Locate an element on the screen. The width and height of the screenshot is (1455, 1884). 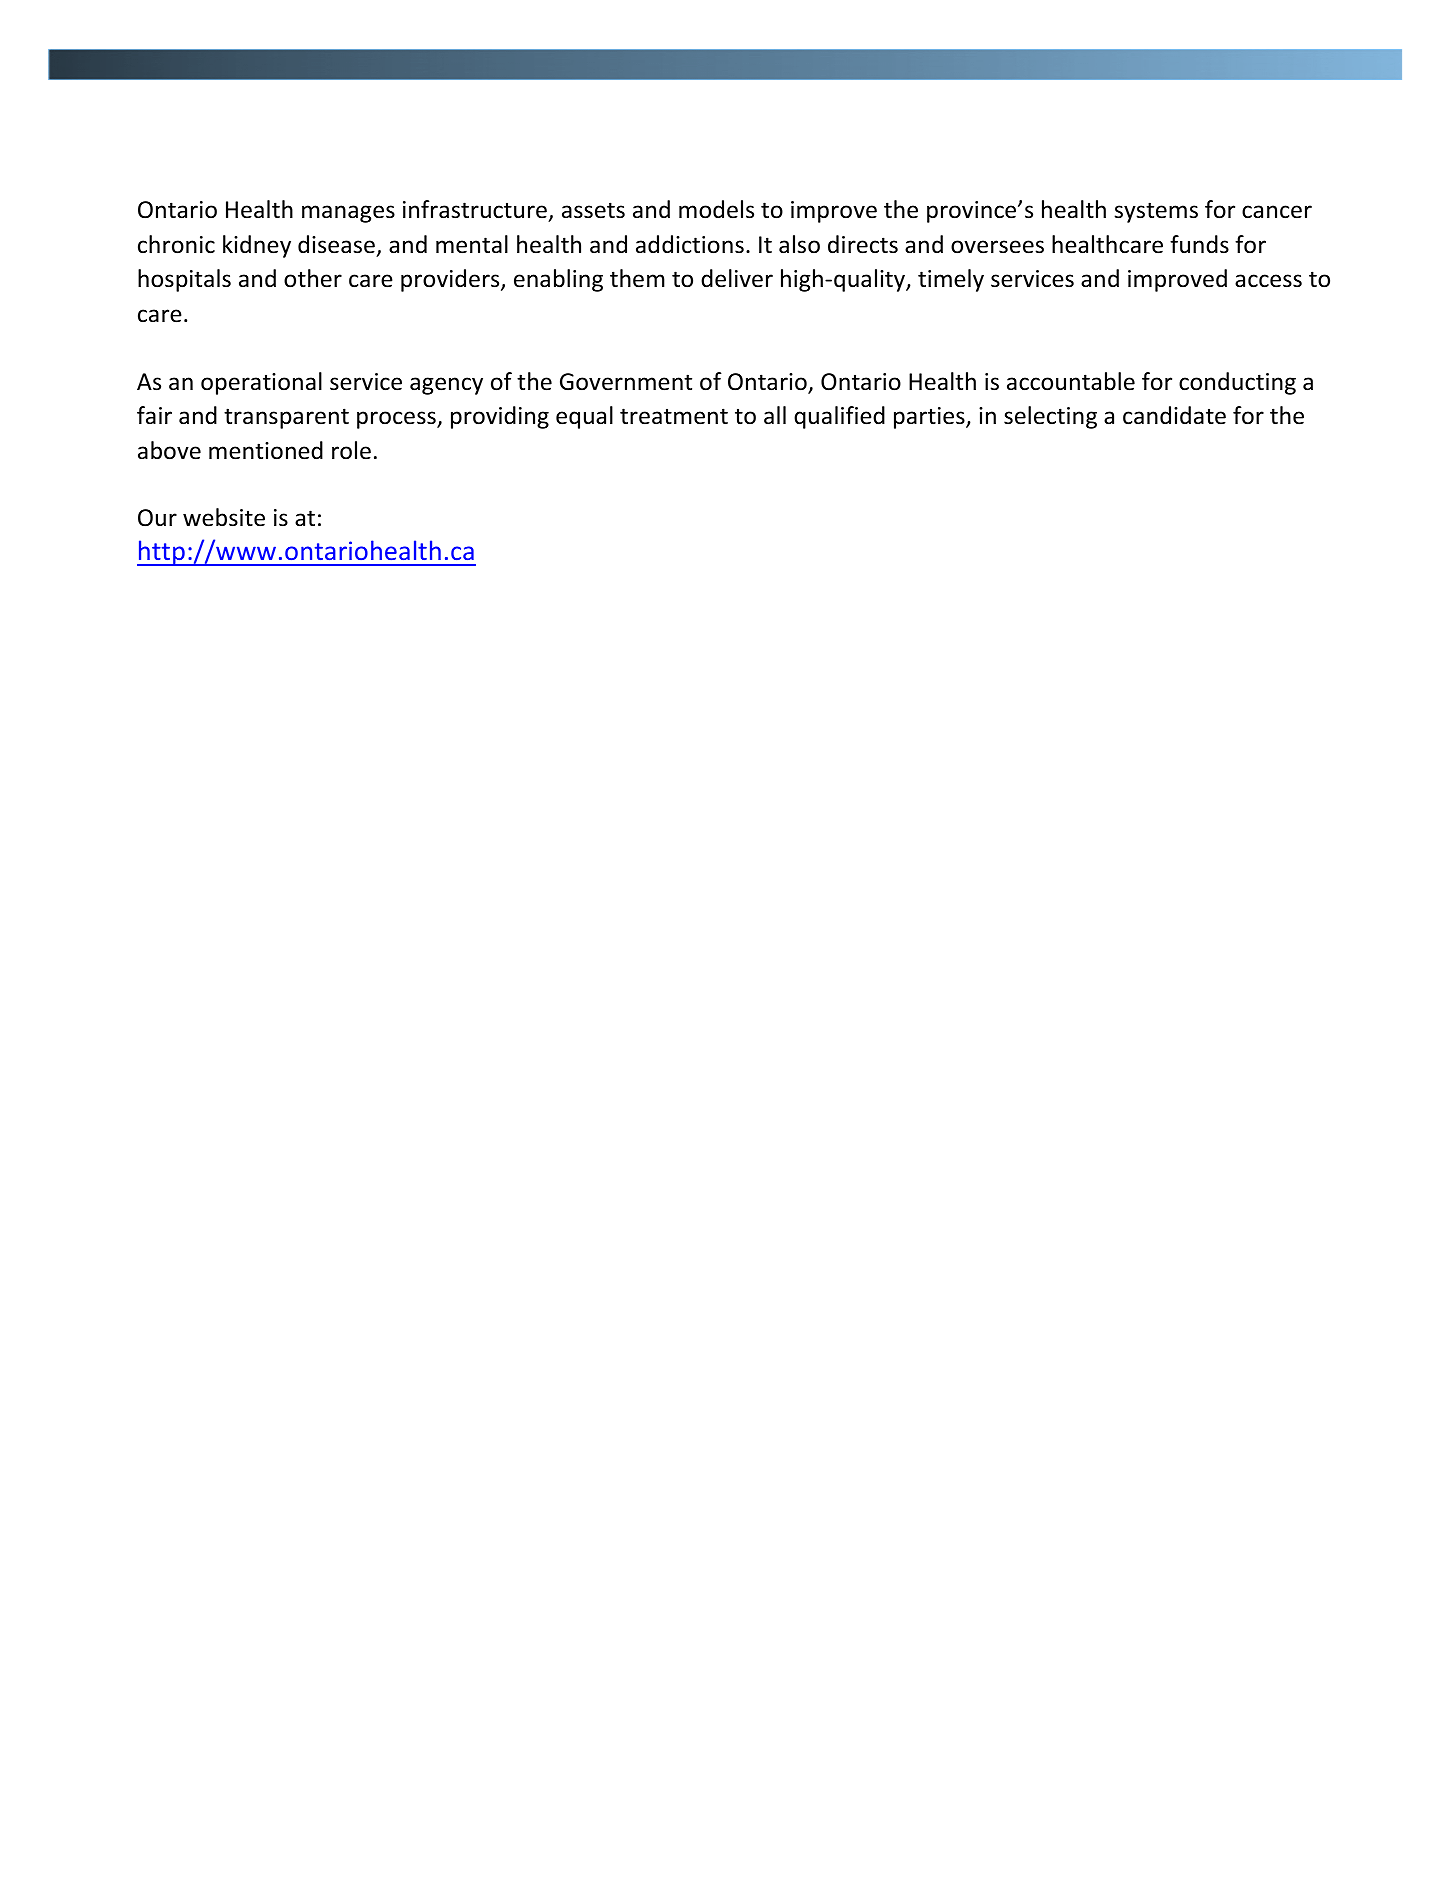
deliver is located at coordinates (737, 278).
